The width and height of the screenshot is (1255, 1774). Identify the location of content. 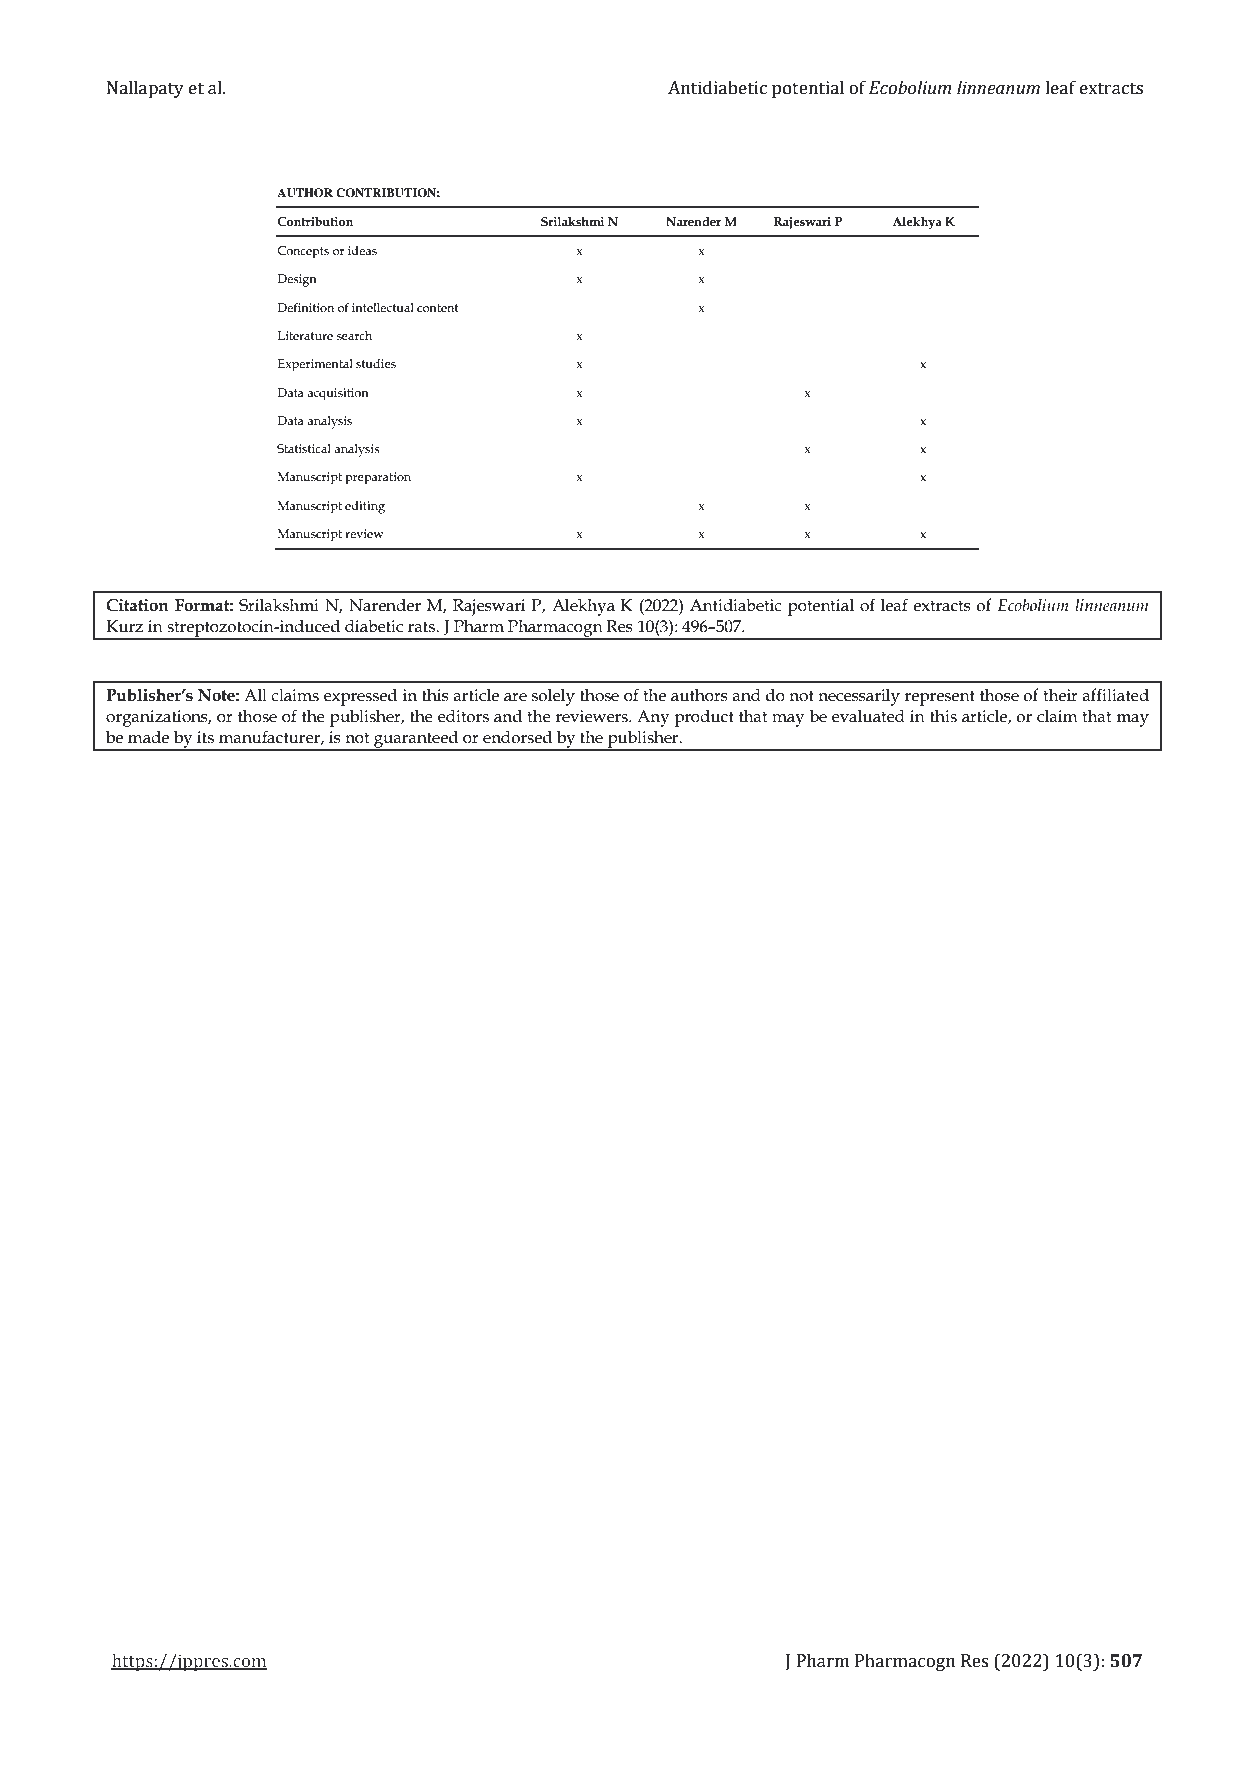
(438, 308).
